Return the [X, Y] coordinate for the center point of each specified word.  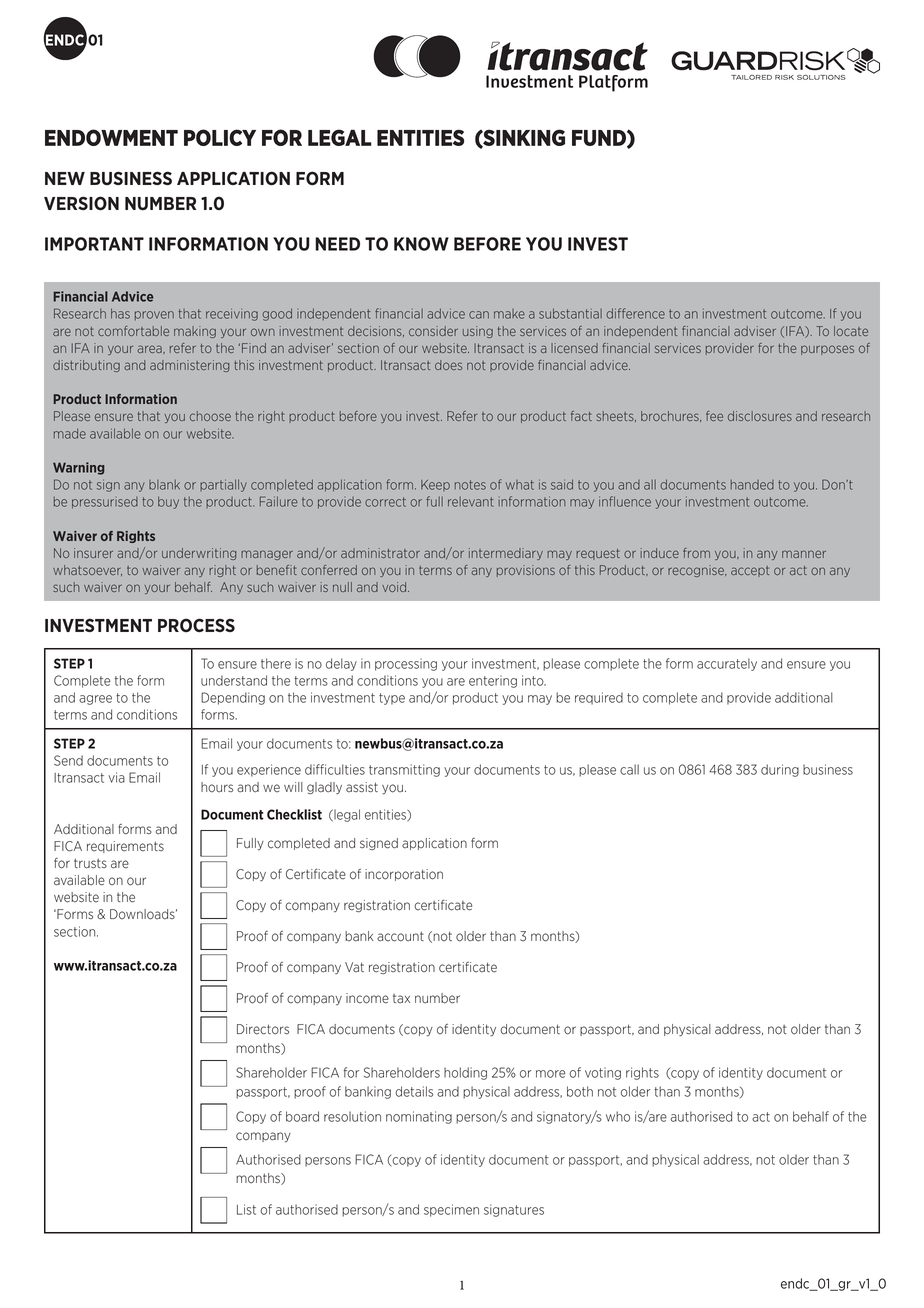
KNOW [421, 244]
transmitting [404, 770]
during [780, 770]
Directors [263, 1029]
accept [750, 571]
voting [603, 1073]
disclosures [760, 416]
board [302, 1116]
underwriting [199, 554]
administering [189, 366]
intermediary [506, 554]
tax [401, 998]
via [116, 777]
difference [635, 313]
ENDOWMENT [111, 137]
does [448, 365]
